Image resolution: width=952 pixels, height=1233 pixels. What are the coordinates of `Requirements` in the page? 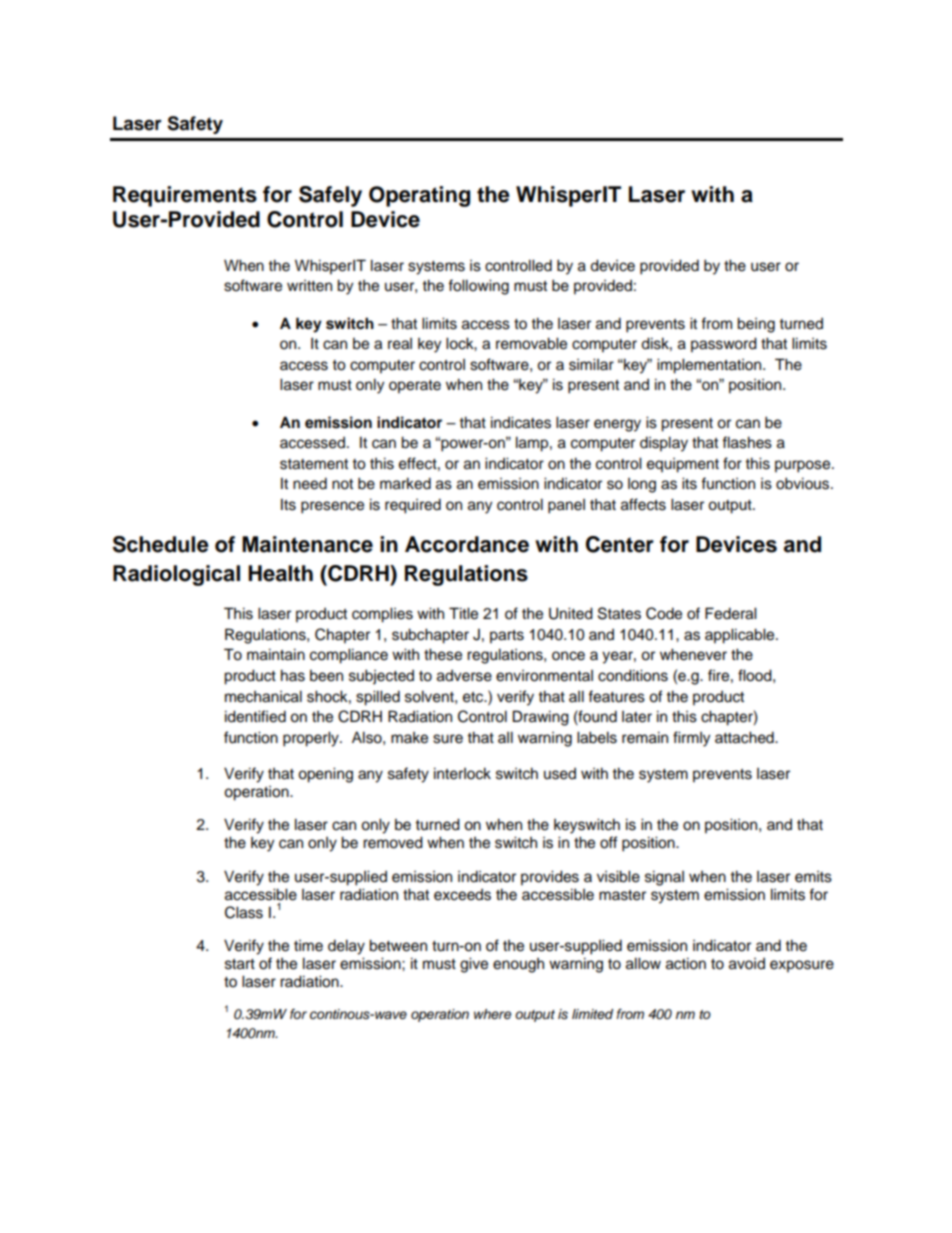 It's located at (185, 196).
